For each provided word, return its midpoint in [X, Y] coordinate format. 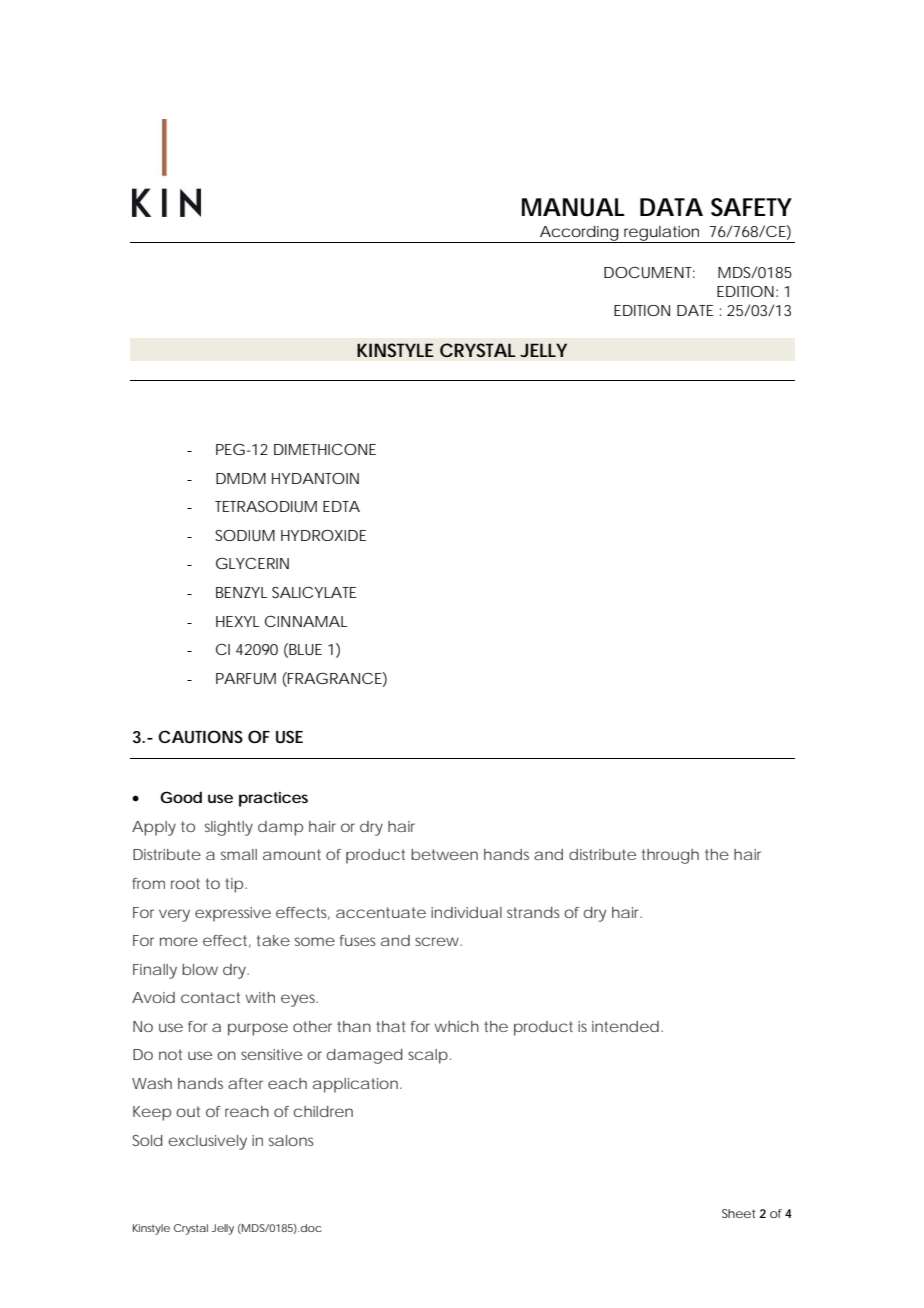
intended [625, 1026]
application [355, 1085]
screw [438, 941]
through [670, 856]
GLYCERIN [252, 563]
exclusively [208, 1142]
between [444, 854]
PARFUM [246, 678]
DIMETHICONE [325, 449]
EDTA [341, 506]
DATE [695, 310]
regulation [662, 234]
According [578, 234]
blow [200, 969]
